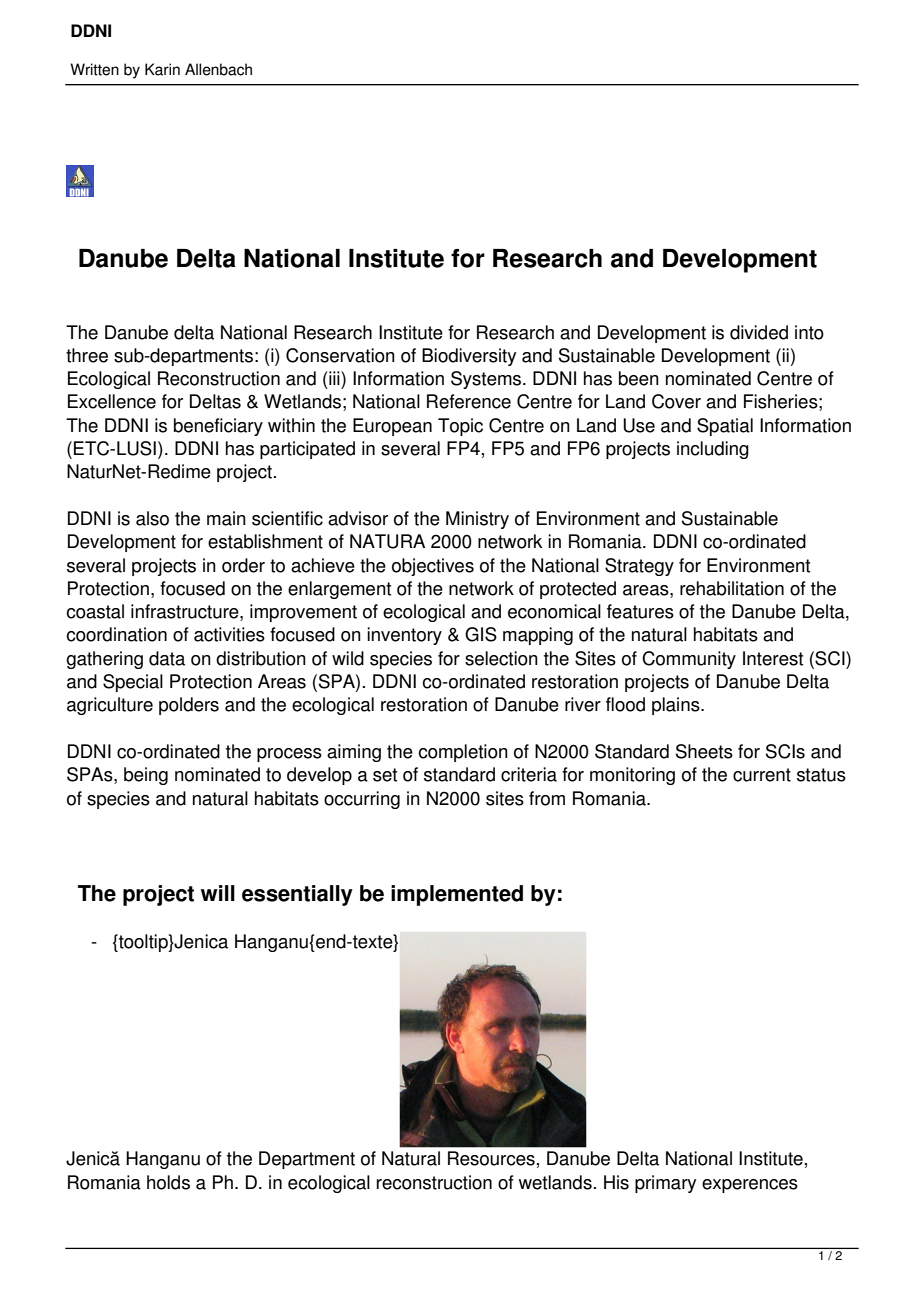 The height and width of the document is (1308, 924). Describe the element at coordinates (168, 1182) in the document. I see `holds` at that location.
